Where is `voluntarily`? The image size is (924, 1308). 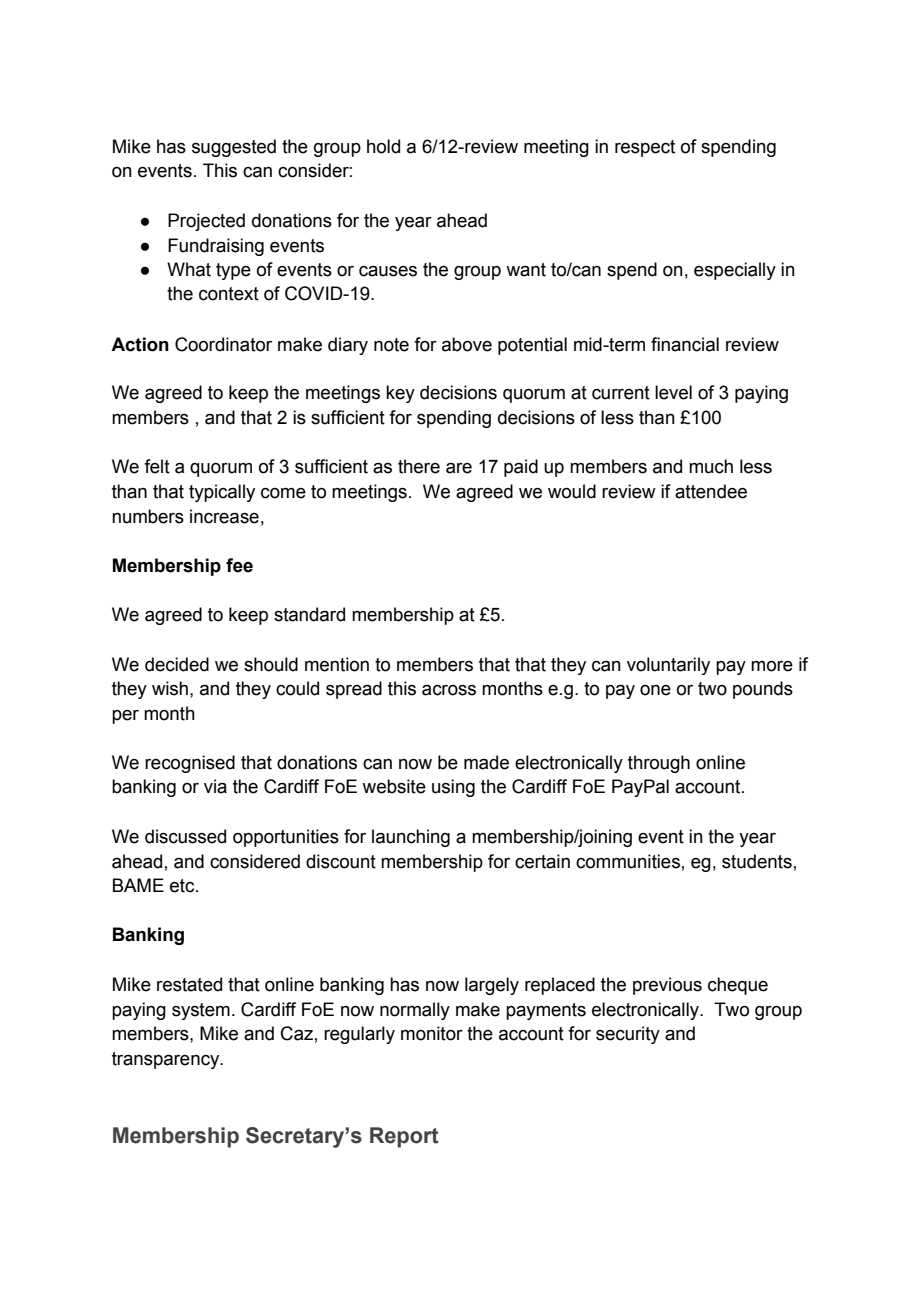 voluntarily is located at coordinates (668, 666).
